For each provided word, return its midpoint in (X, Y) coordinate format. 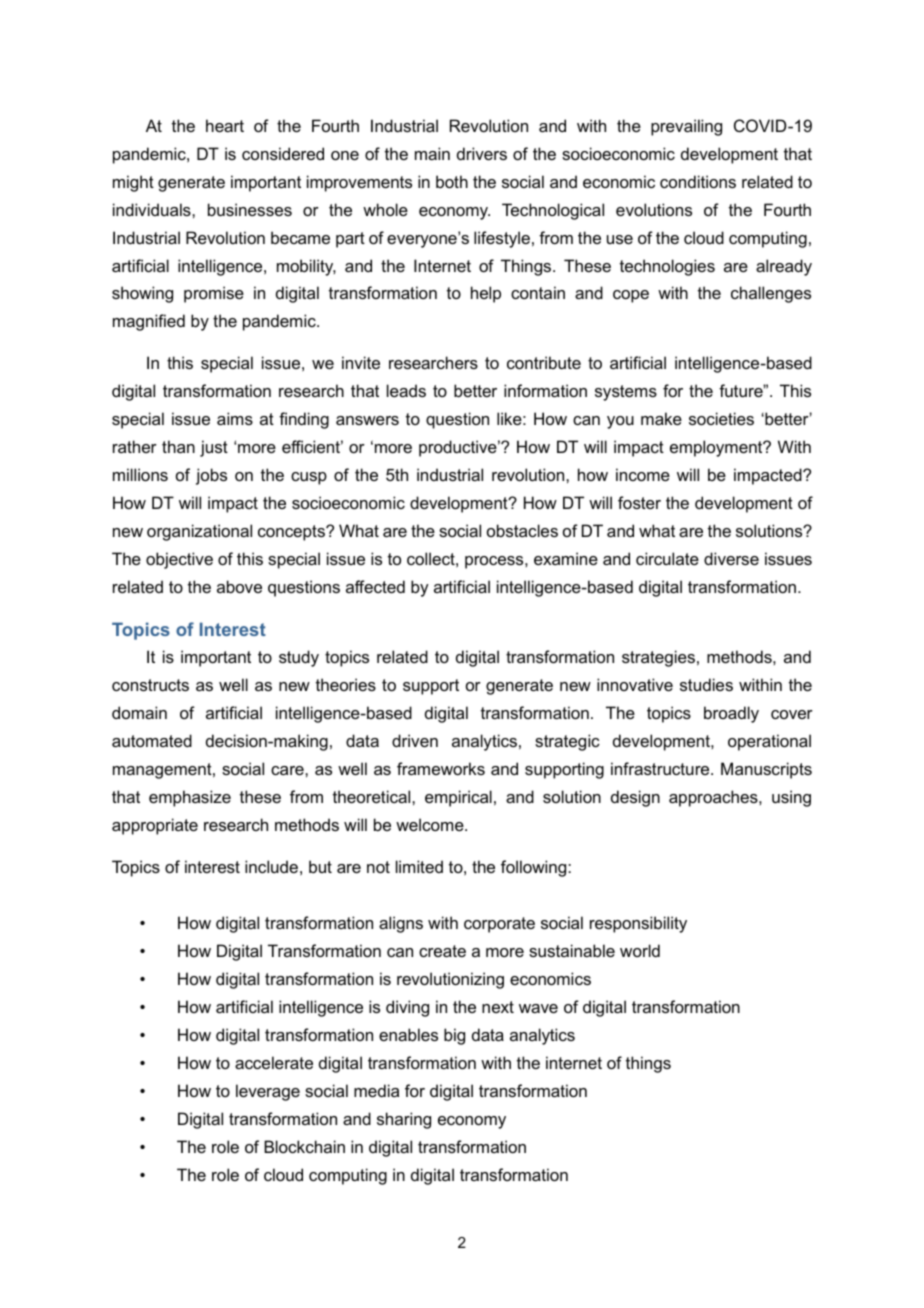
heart (225, 125)
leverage (268, 1092)
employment (717, 448)
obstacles (522, 530)
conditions (698, 181)
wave (538, 1008)
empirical (458, 798)
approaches (714, 798)
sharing (404, 1120)
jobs (211, 476)
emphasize (190, 798)
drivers (482, 153)
